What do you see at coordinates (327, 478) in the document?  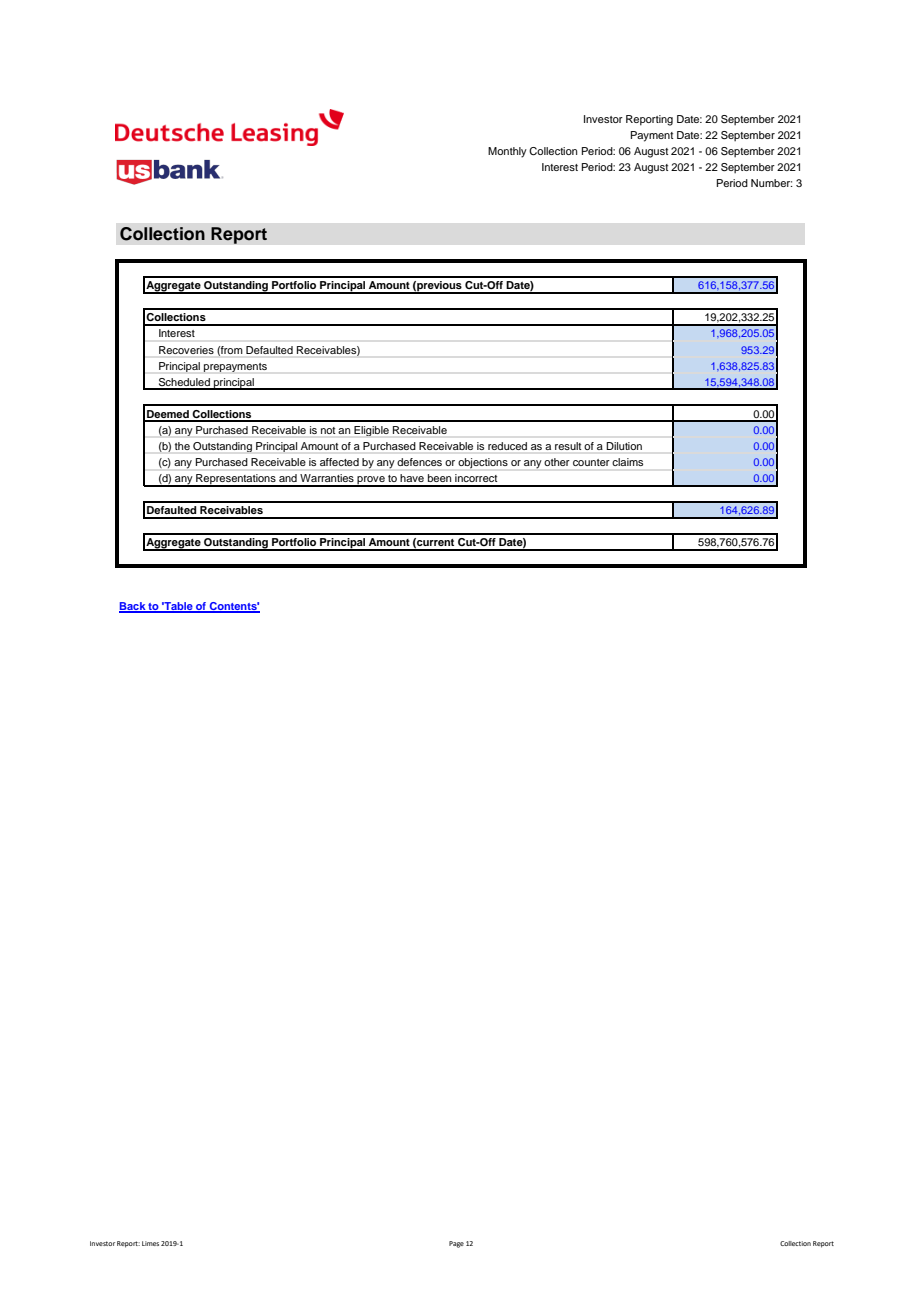 I see `Warranties` at bounding box center [327, 478].
